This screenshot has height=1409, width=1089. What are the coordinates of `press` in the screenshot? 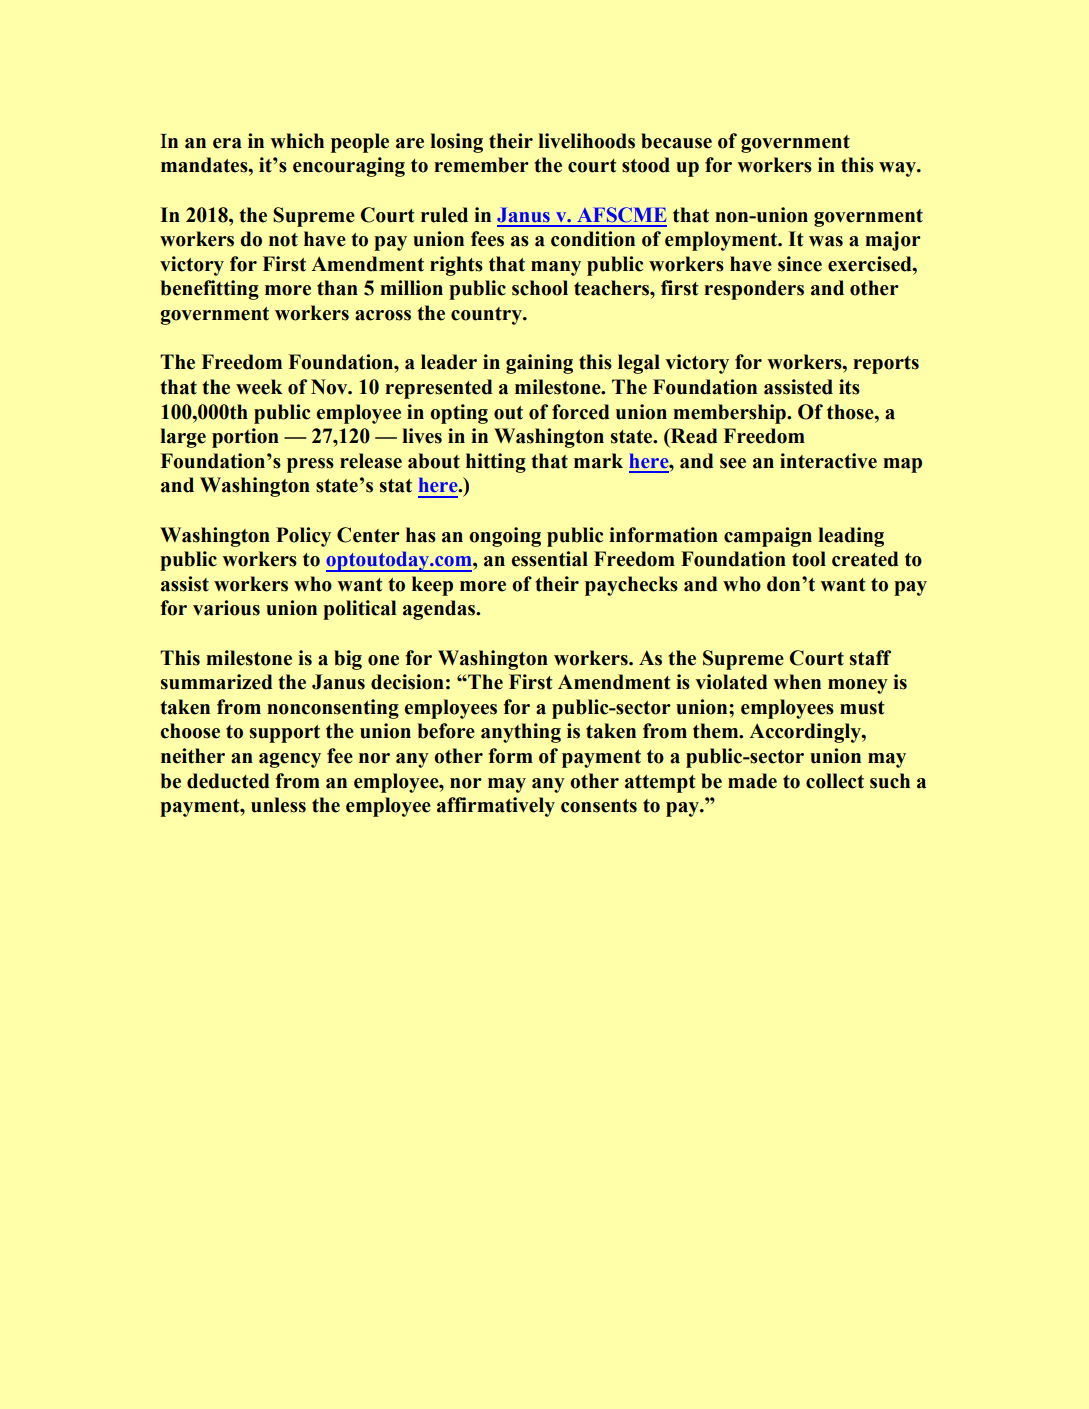 It's located at (310, 465).
